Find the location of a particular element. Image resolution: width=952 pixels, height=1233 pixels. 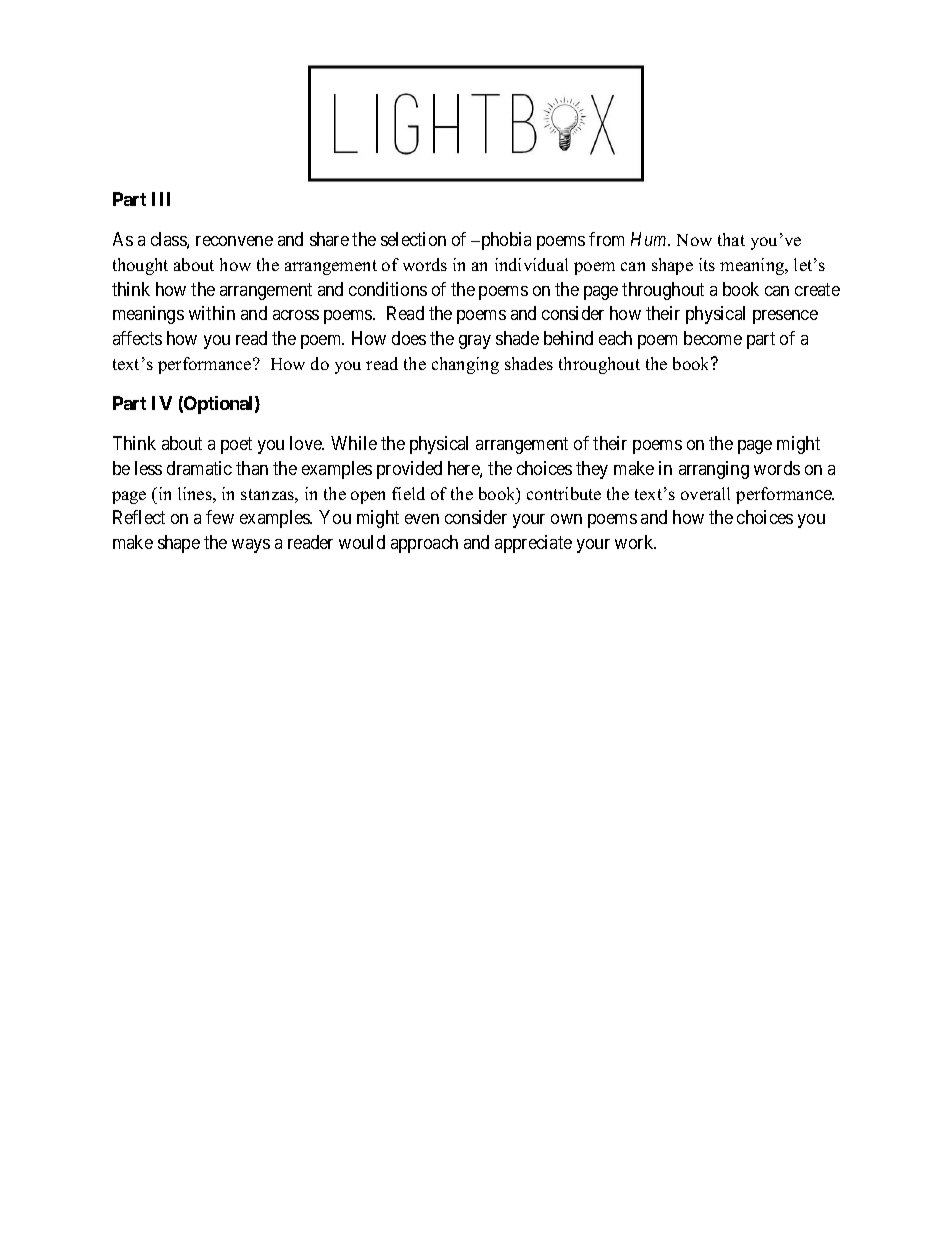

affects is located at coordinates (137, 338).
